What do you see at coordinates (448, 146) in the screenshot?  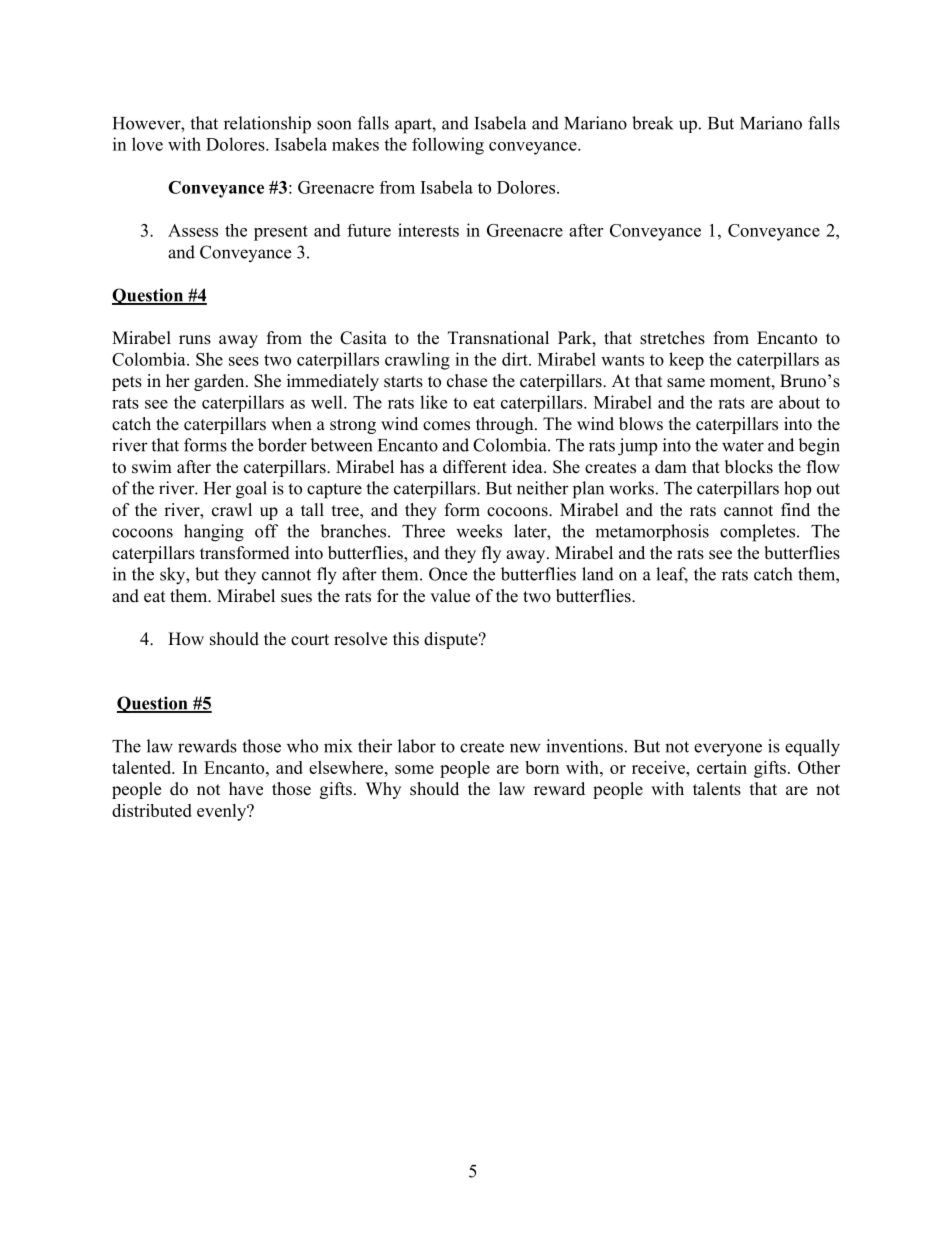 I see `following` at bounding box center [448, 146].
